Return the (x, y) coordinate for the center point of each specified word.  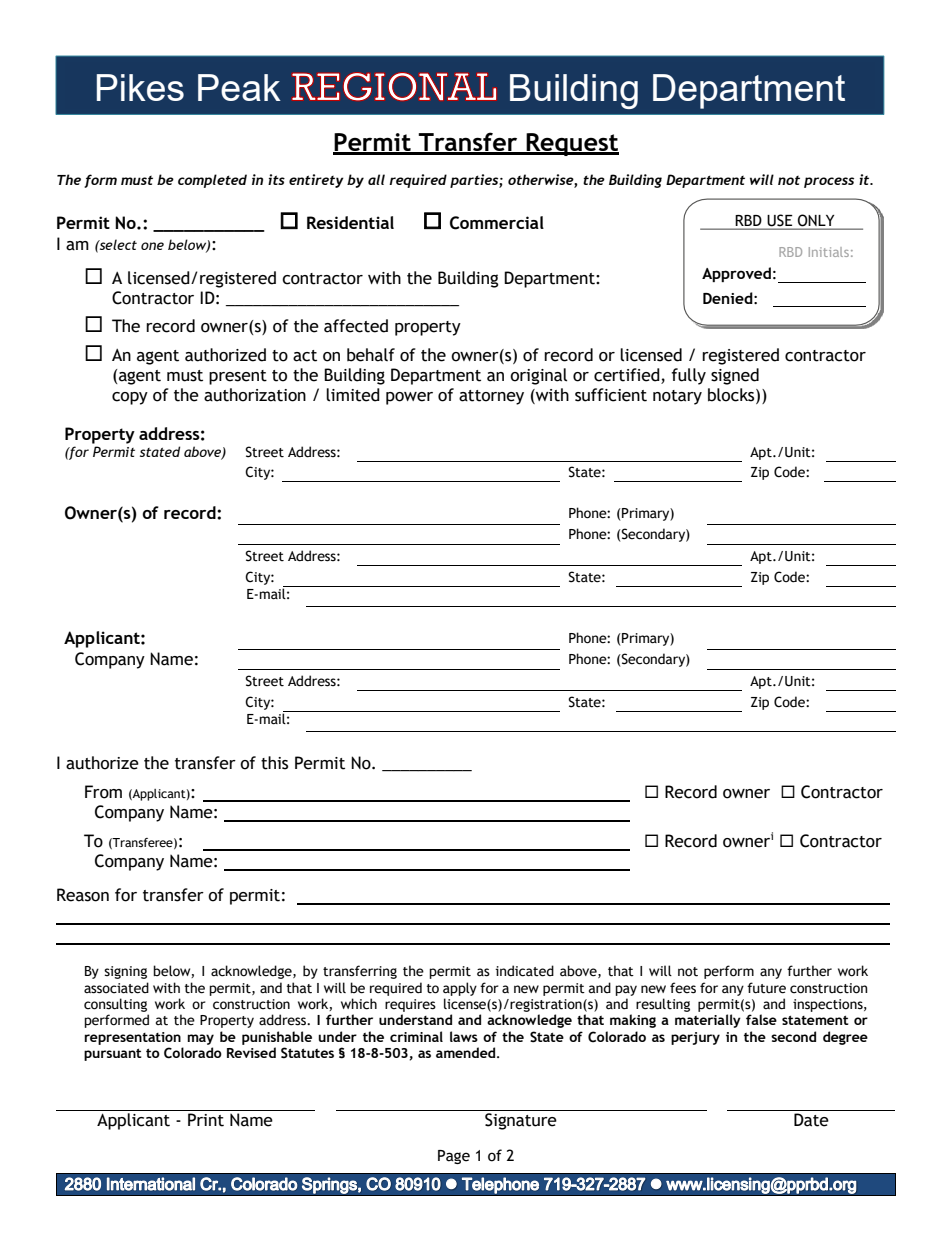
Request (571, 144)
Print (206, 1120)
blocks (732, 396)
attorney (491, 397)
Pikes (140, 87)
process (829, 182)
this (274, 763)
